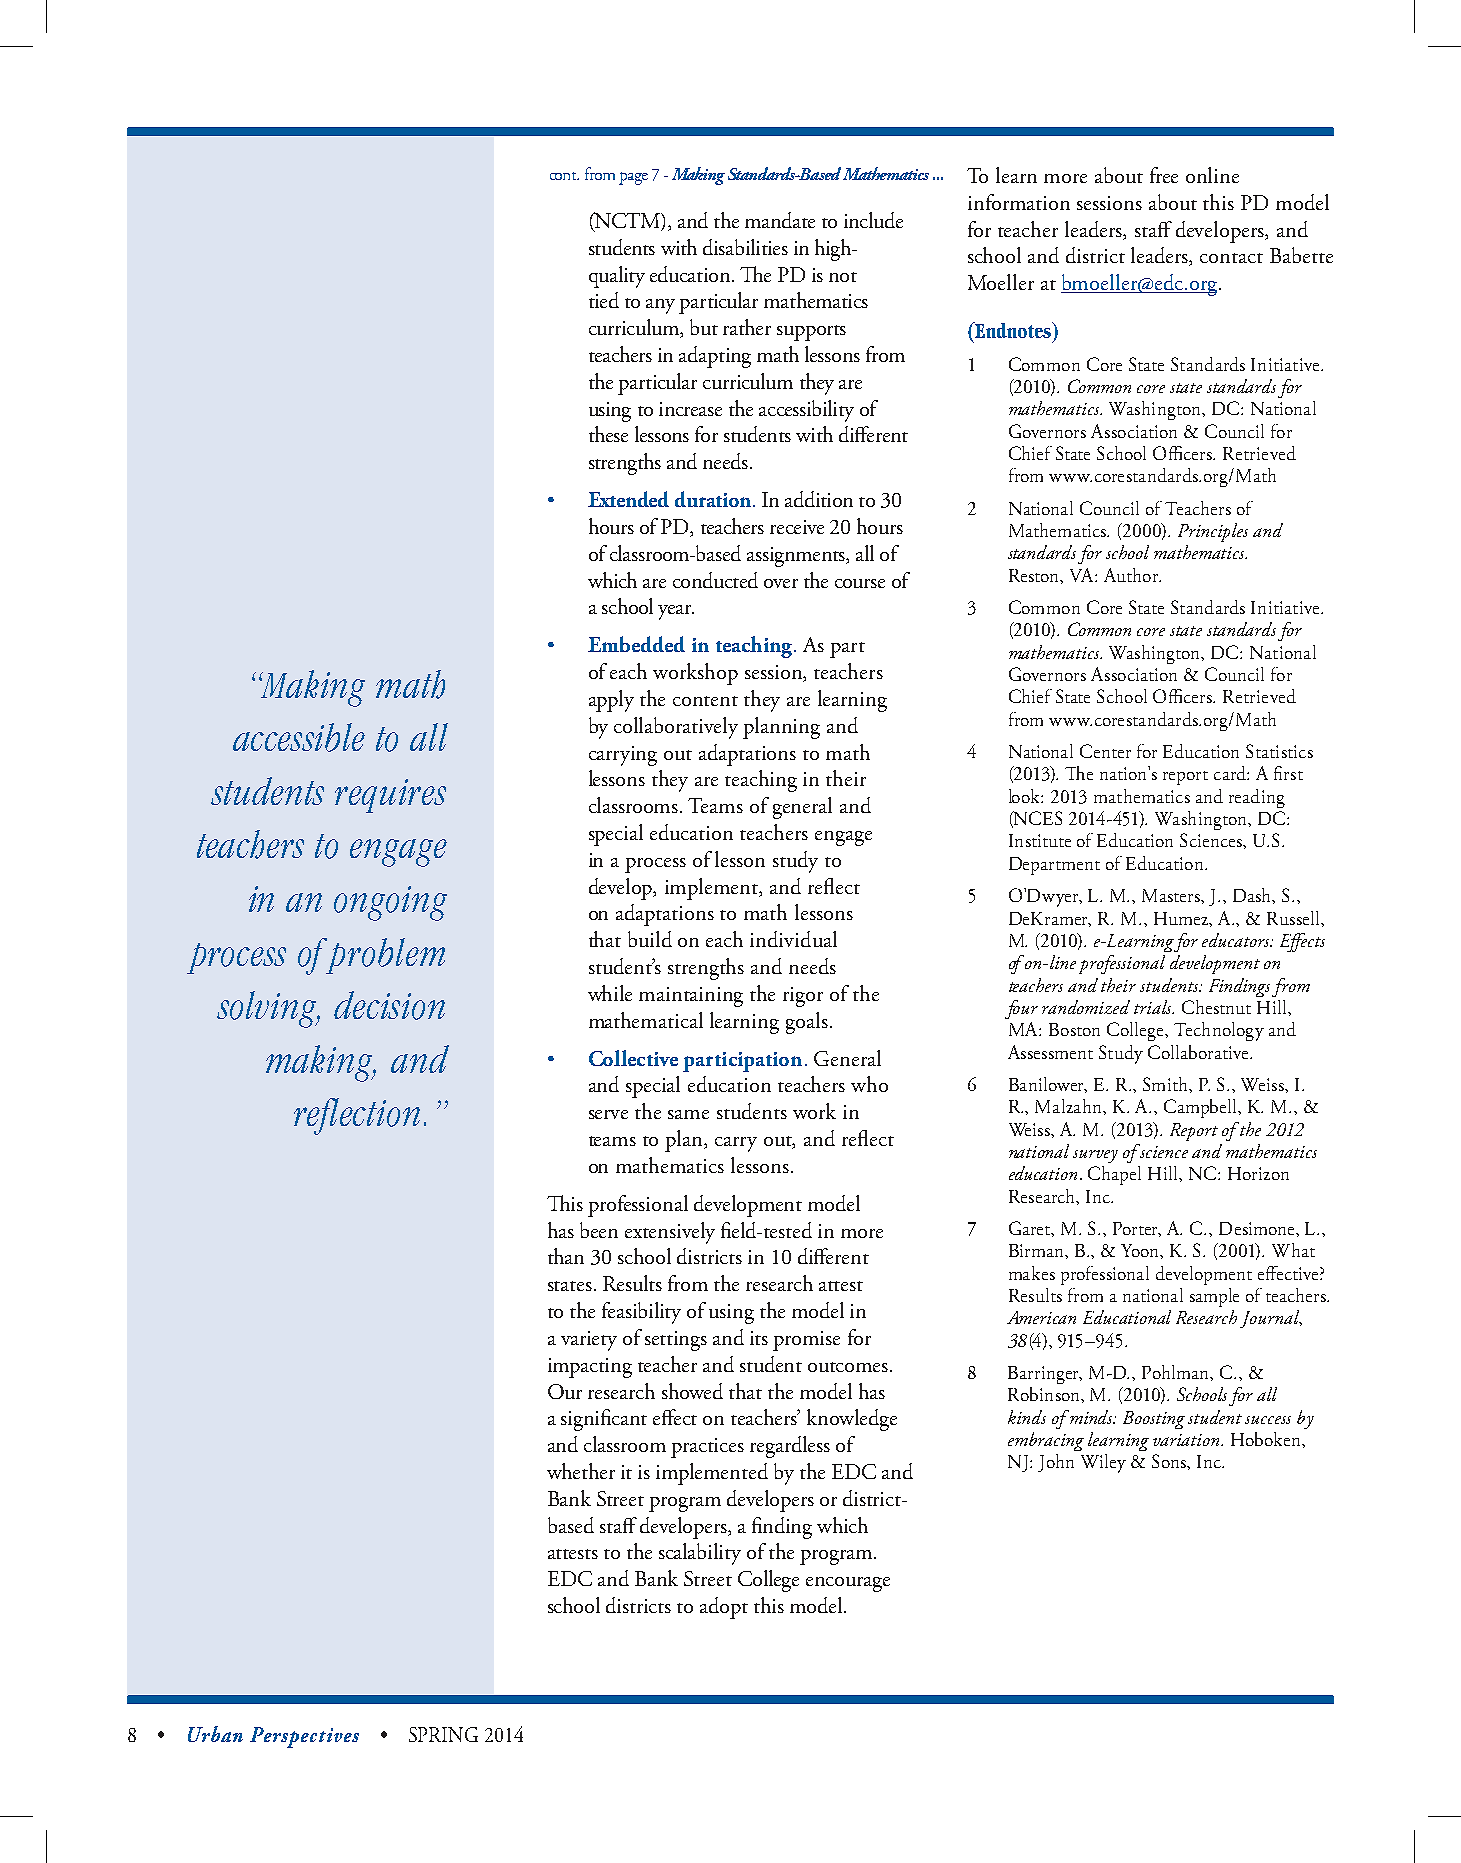 This image has height=1863, width=1461. I want to click on mandate, so click(780, 220).
